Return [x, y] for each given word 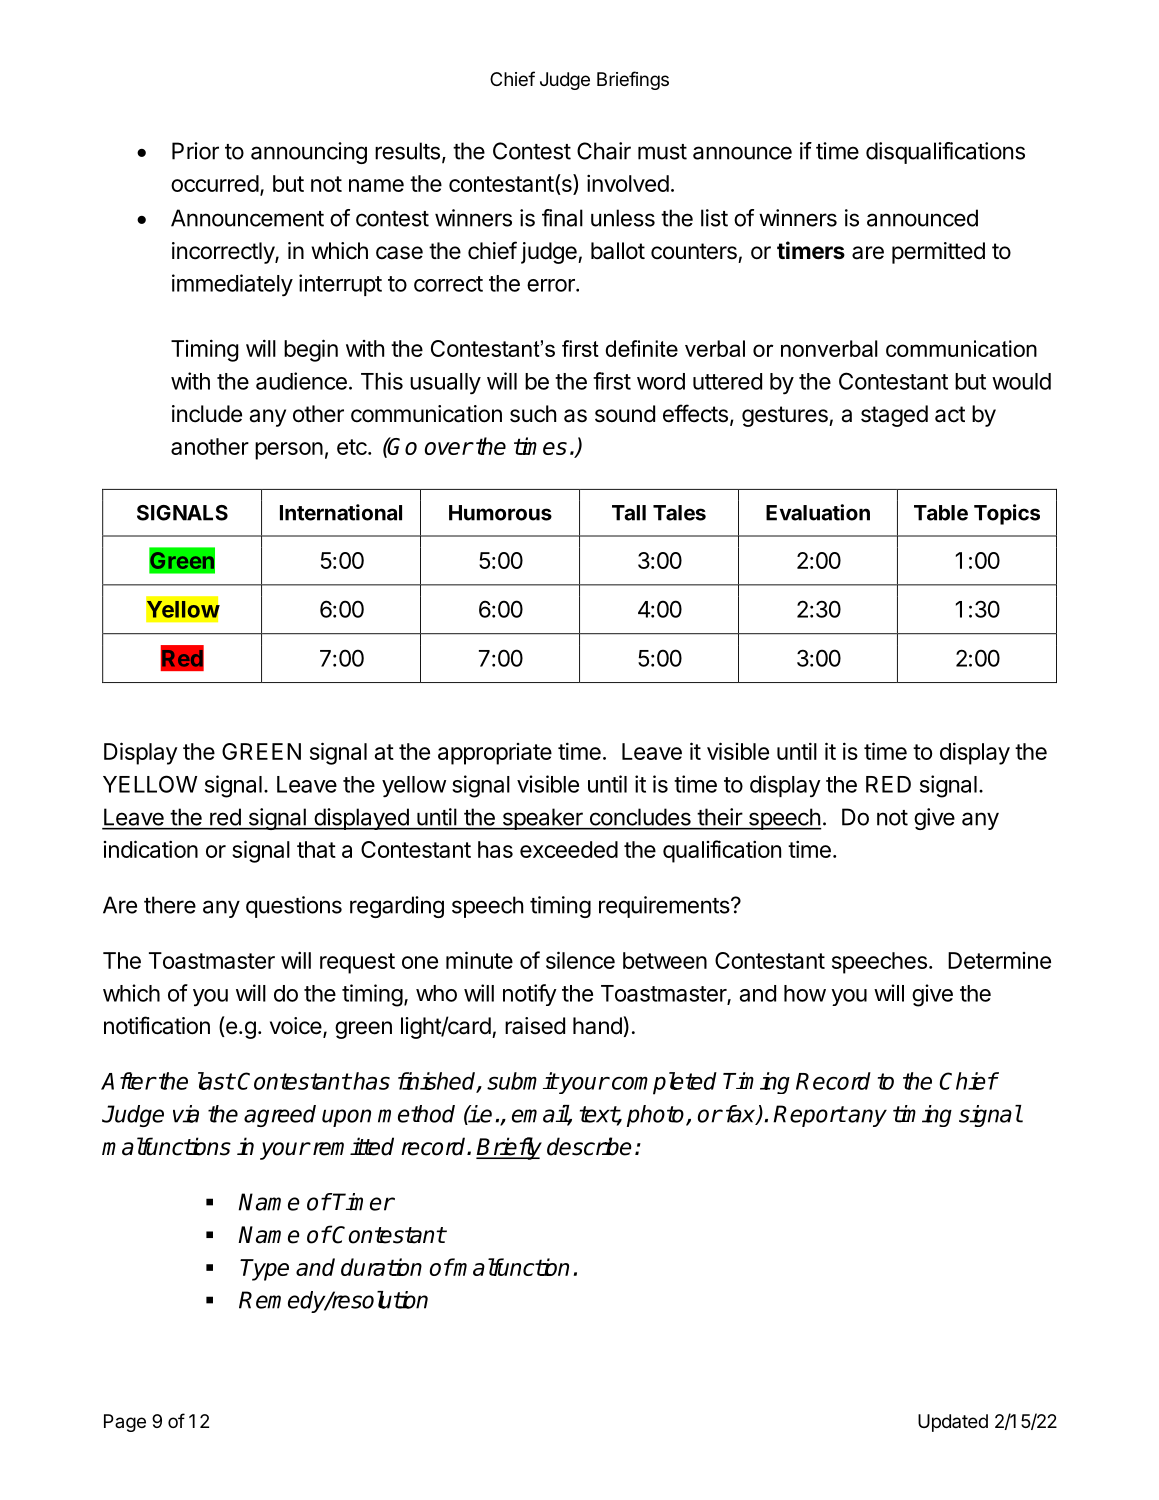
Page [125, 1423]
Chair [604, 151]
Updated [953, 1423]
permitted [938, 253]
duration [381, 1267]
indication [151, 849]
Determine [999, 960]
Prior [195, 151]
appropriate [495, 754]
